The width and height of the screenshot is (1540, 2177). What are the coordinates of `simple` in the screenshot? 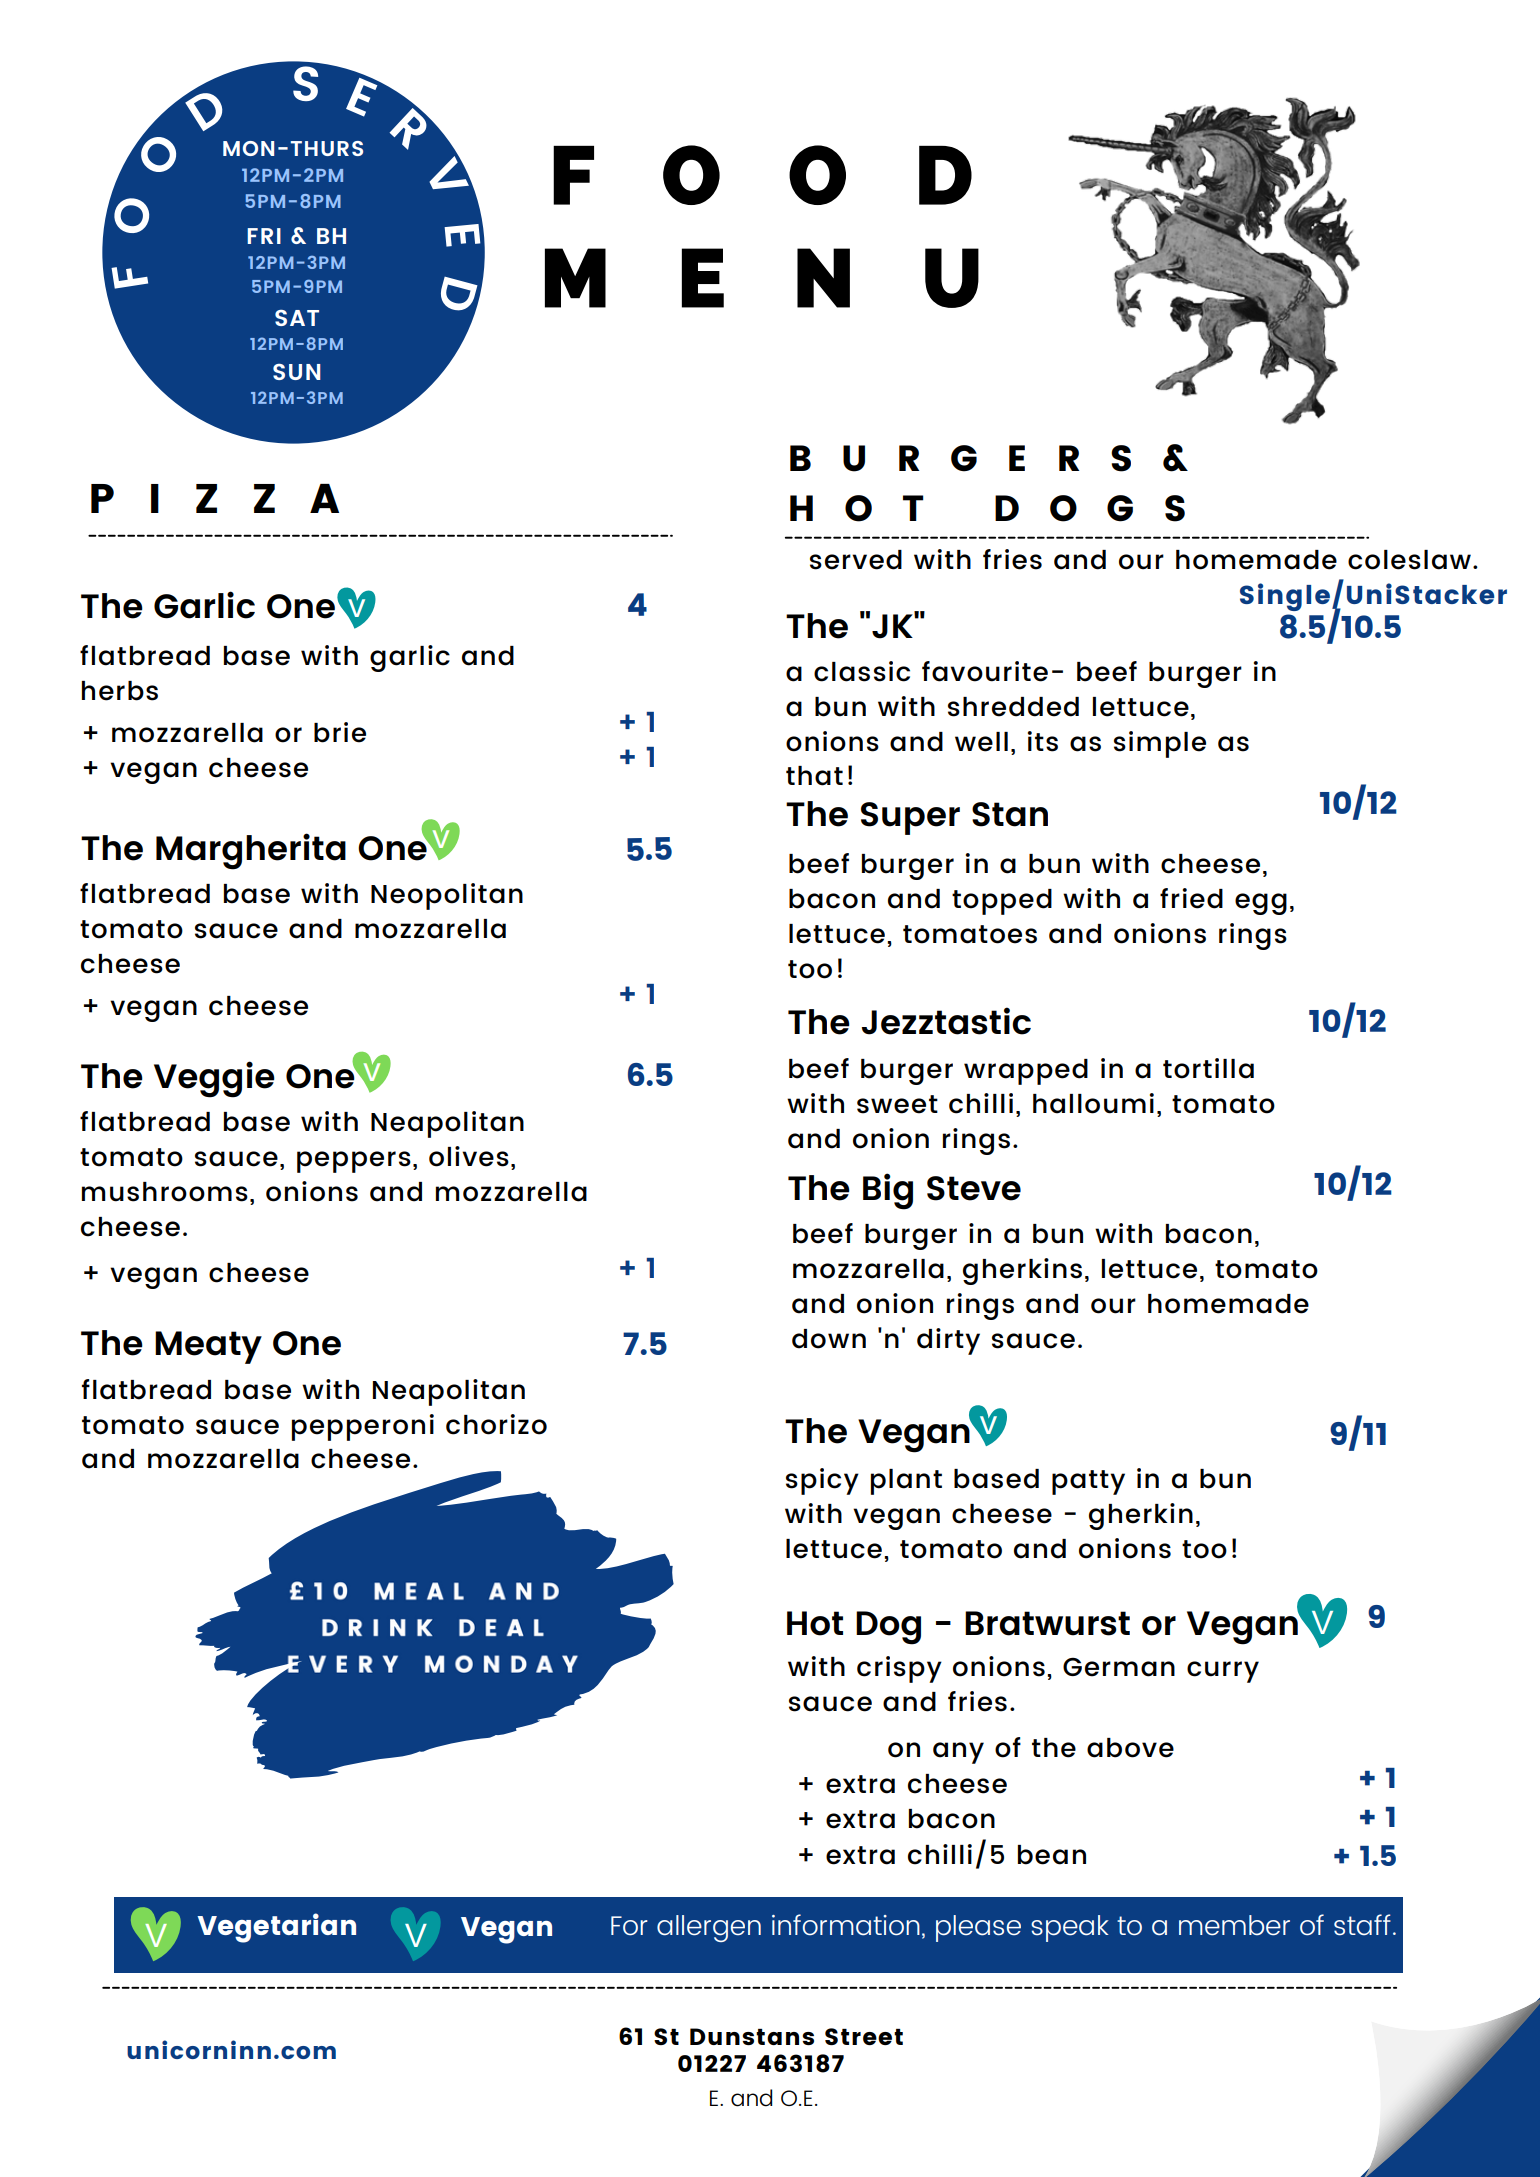 It's located at (1160, 744).
